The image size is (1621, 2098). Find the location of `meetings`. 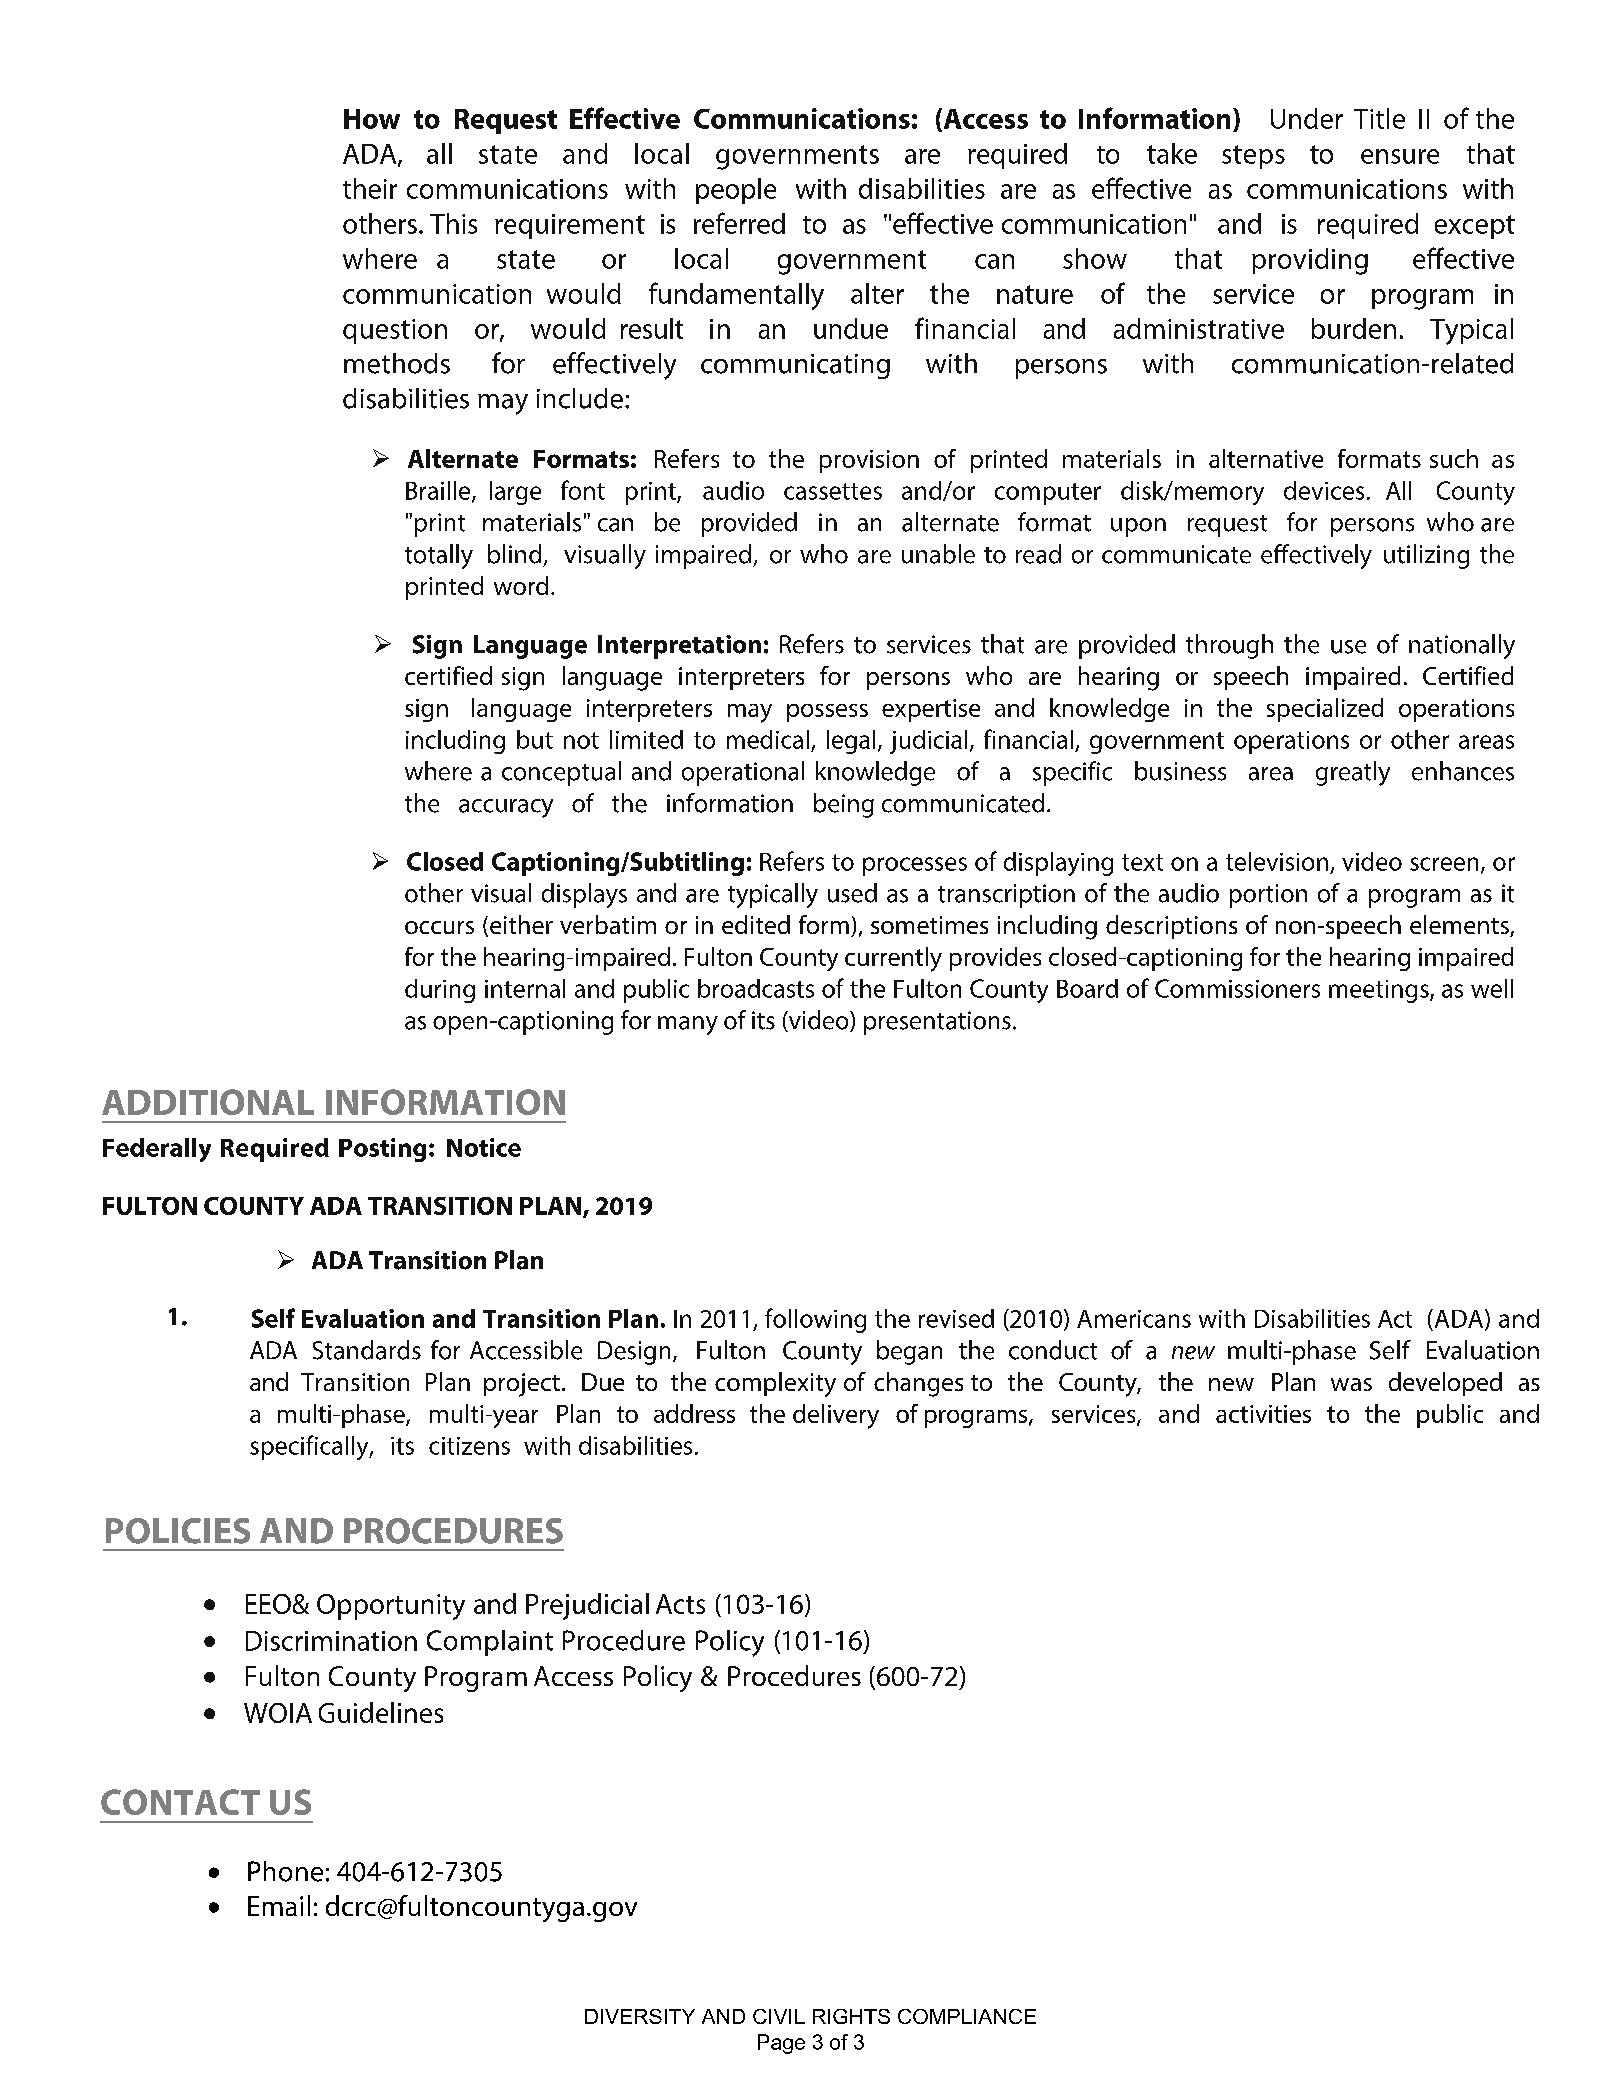

meetings is located at coordinates (1380, 991).
